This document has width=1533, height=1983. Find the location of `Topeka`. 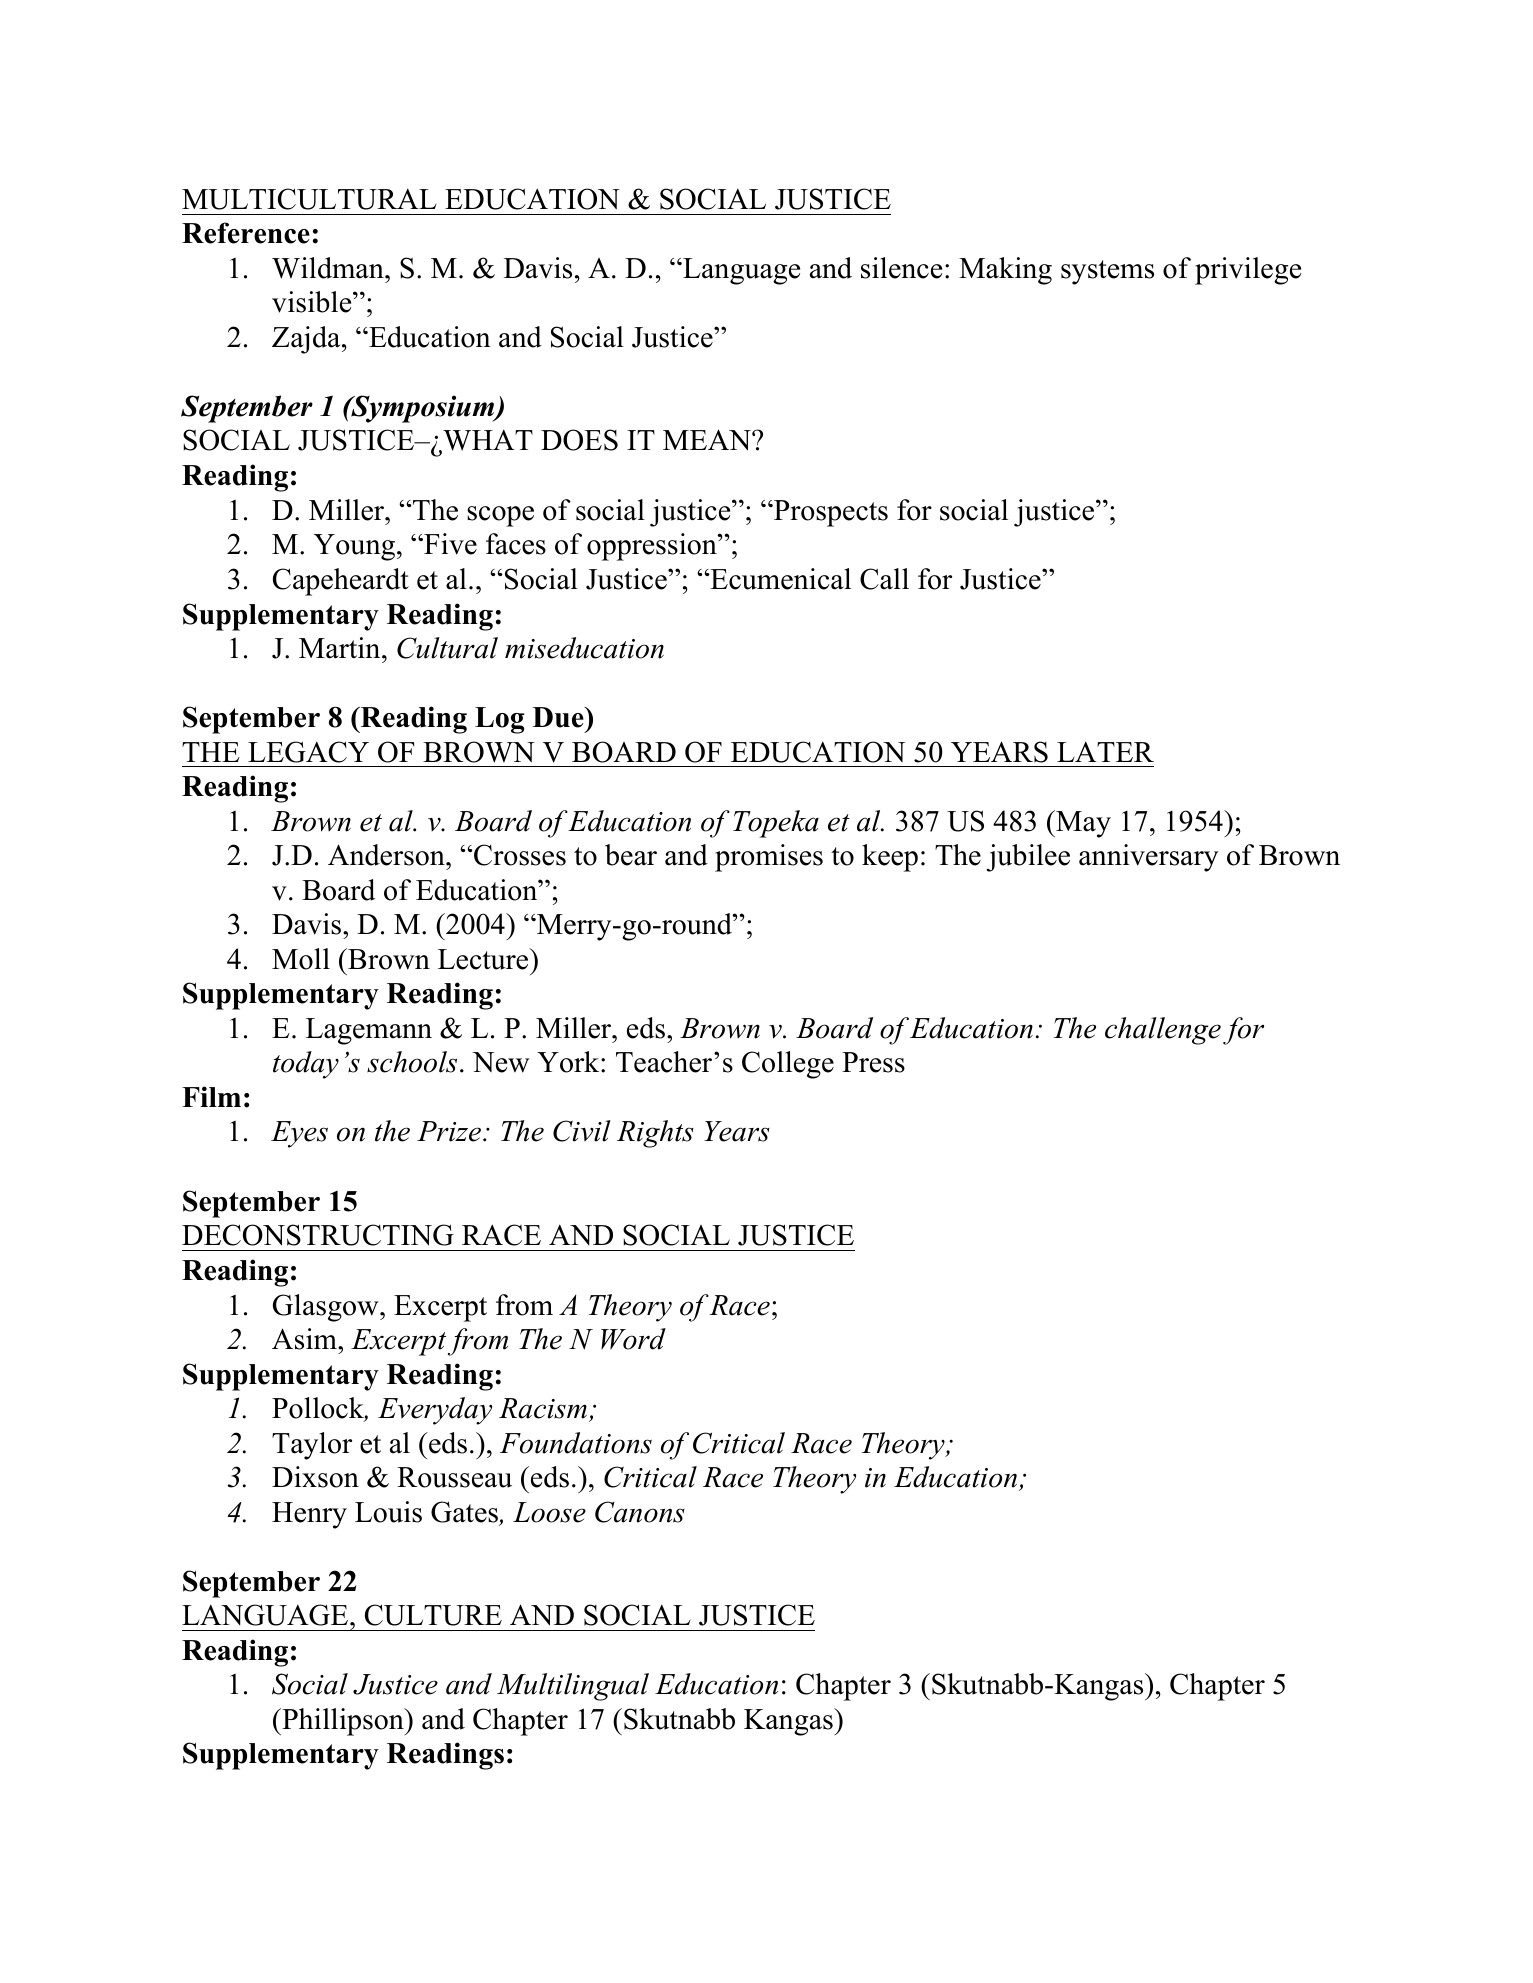

Topeka is located at coordinates (776, 824).
